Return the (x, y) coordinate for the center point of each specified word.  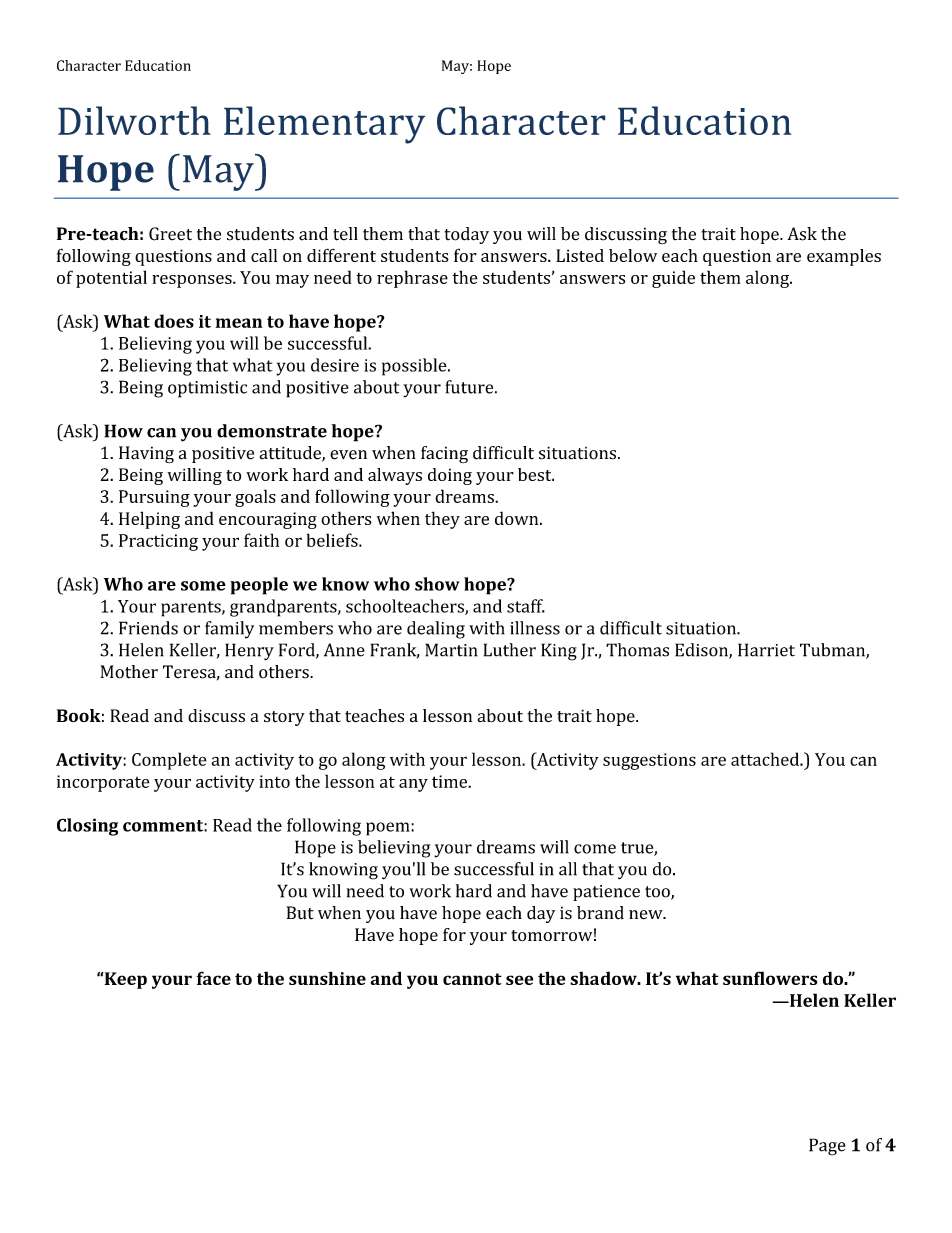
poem (389, 829)
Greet (170, 234)
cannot (472, 979)
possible (415, 367)
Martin (451, 650)
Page (827, 1147)
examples (844, 257)
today (467, 235)
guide (673, 279)
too (658, 893)
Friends (148, 628)
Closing (87, 827)
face (214, 978)
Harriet (766, 650)
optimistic (207, 389)
